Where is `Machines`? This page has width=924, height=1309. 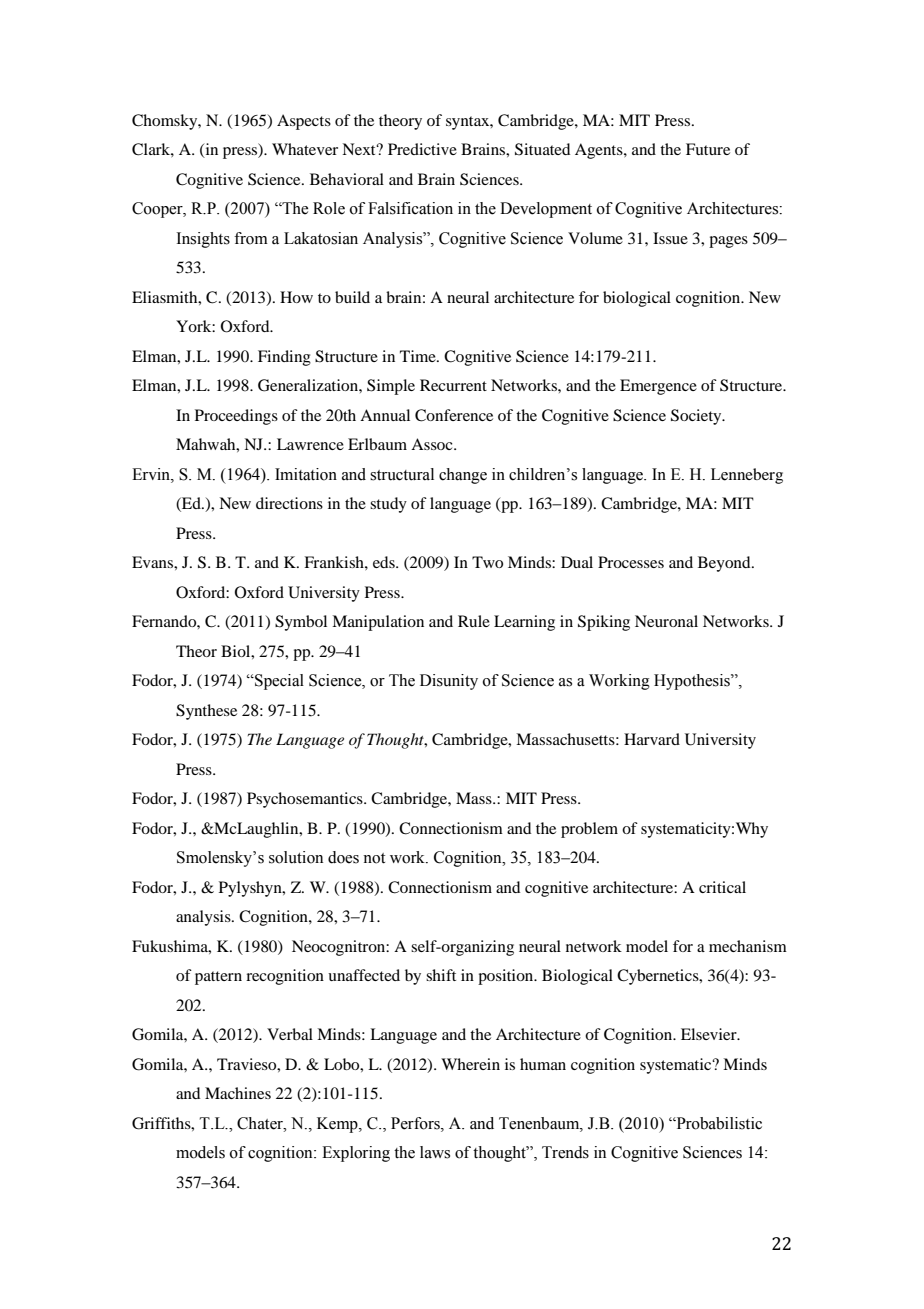 Machines is located at coordinates (238, 1093).
